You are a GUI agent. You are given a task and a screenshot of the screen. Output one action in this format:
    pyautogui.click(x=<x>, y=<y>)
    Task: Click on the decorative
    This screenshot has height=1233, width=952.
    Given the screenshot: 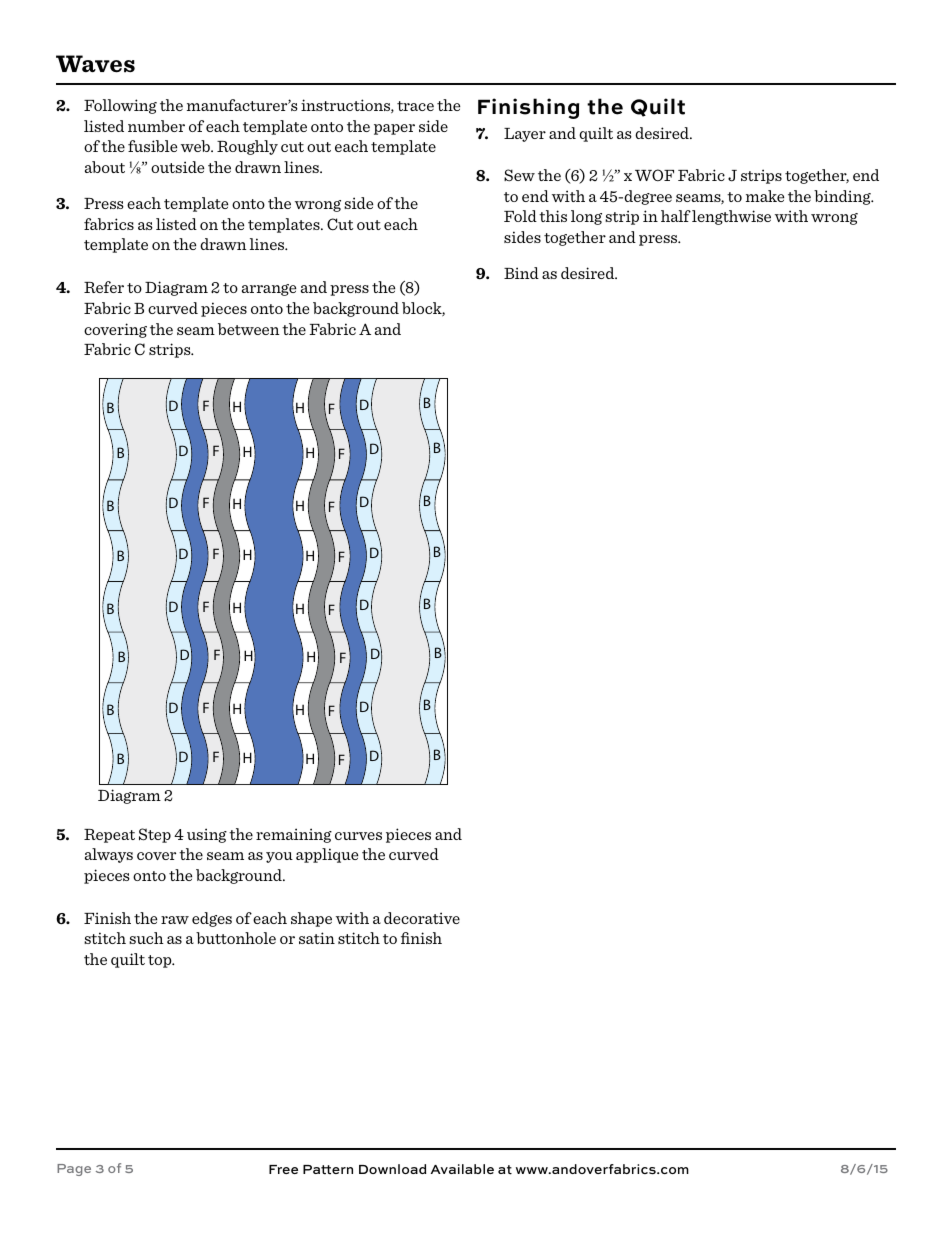 What is the action you would take?
    pyautogui.click(x=422, y=918)
